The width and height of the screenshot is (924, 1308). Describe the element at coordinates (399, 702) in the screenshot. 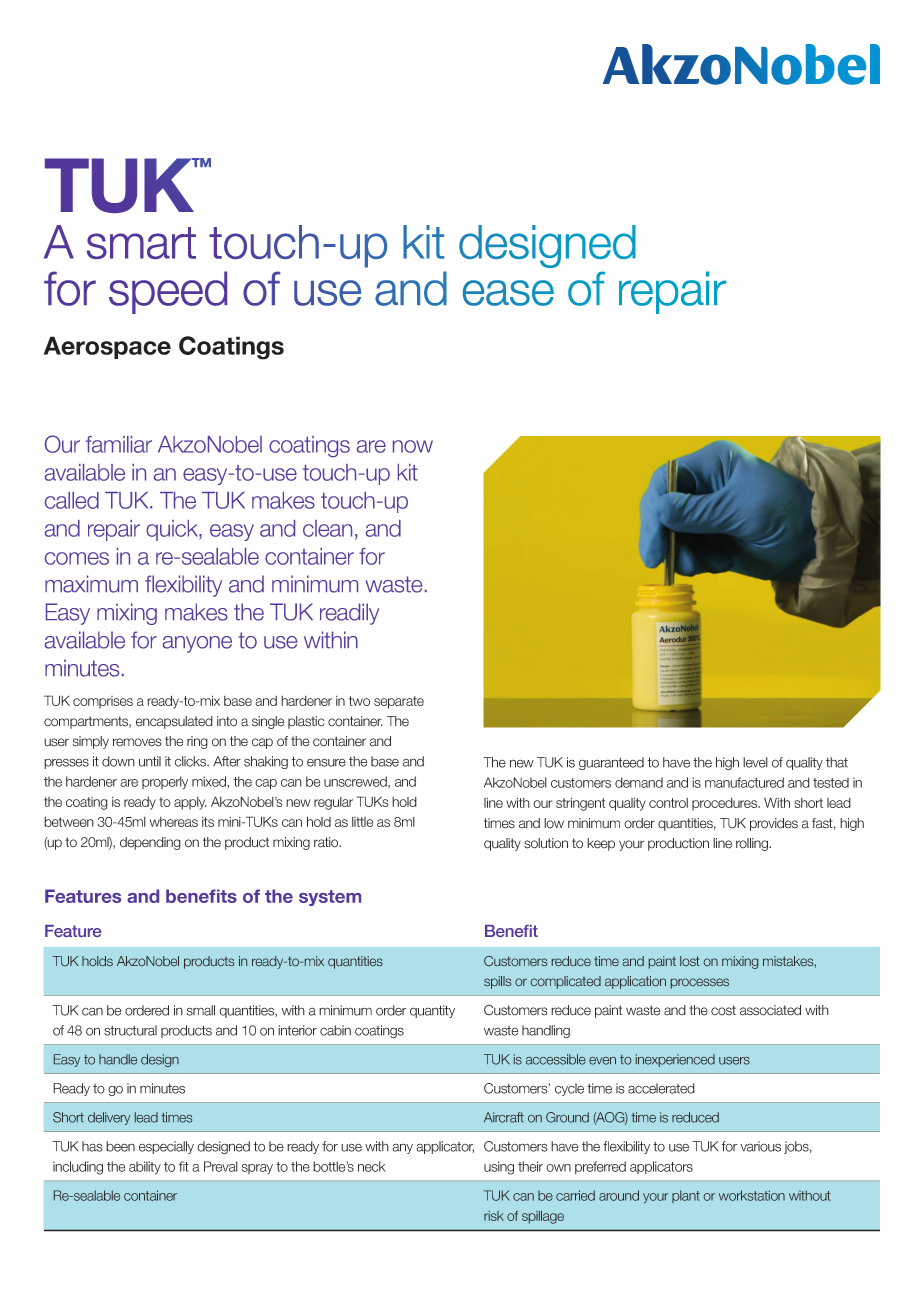

I see `separate` at that location.
